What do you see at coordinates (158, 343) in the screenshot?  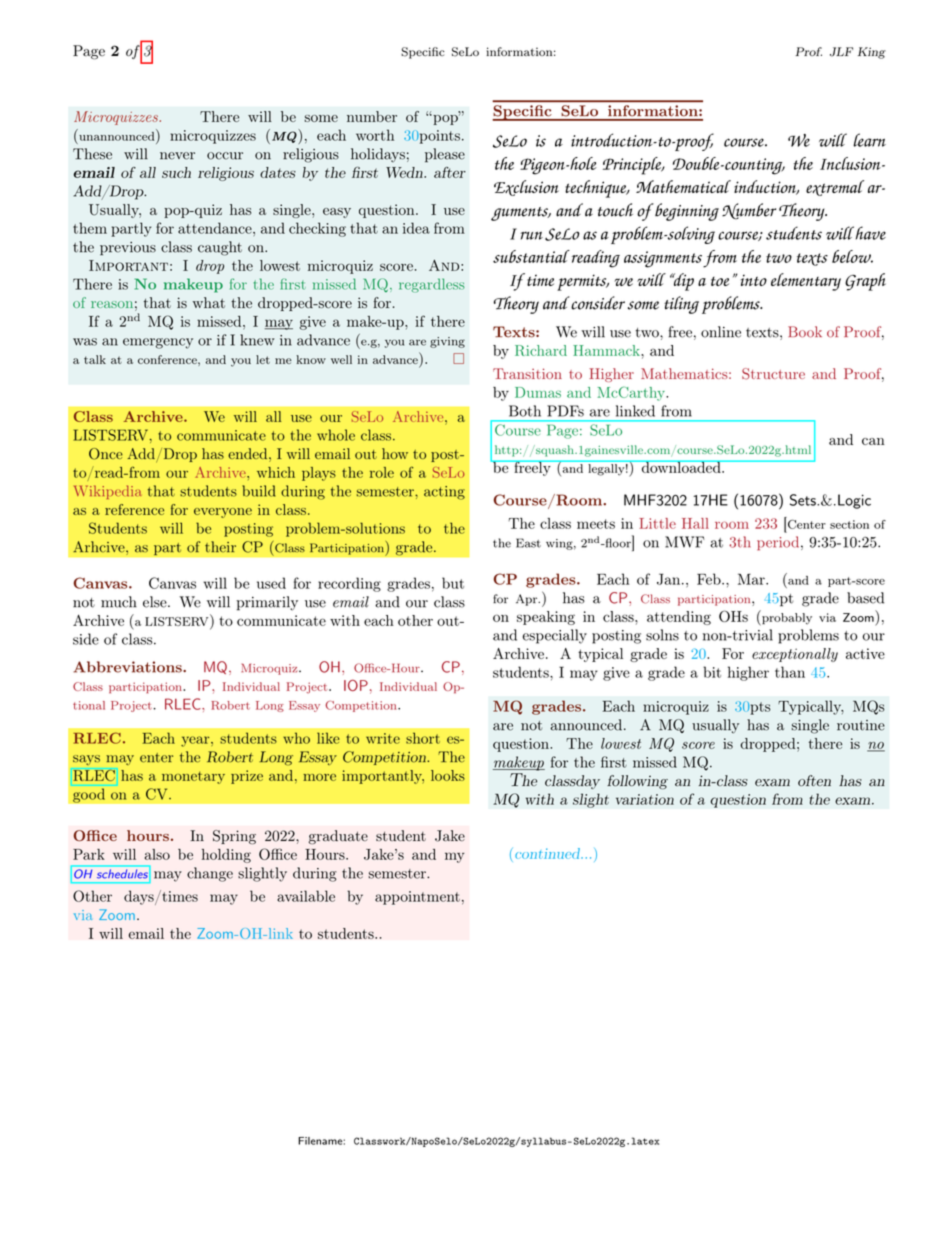 I see `emergency` at bounding box center [158, 343].
